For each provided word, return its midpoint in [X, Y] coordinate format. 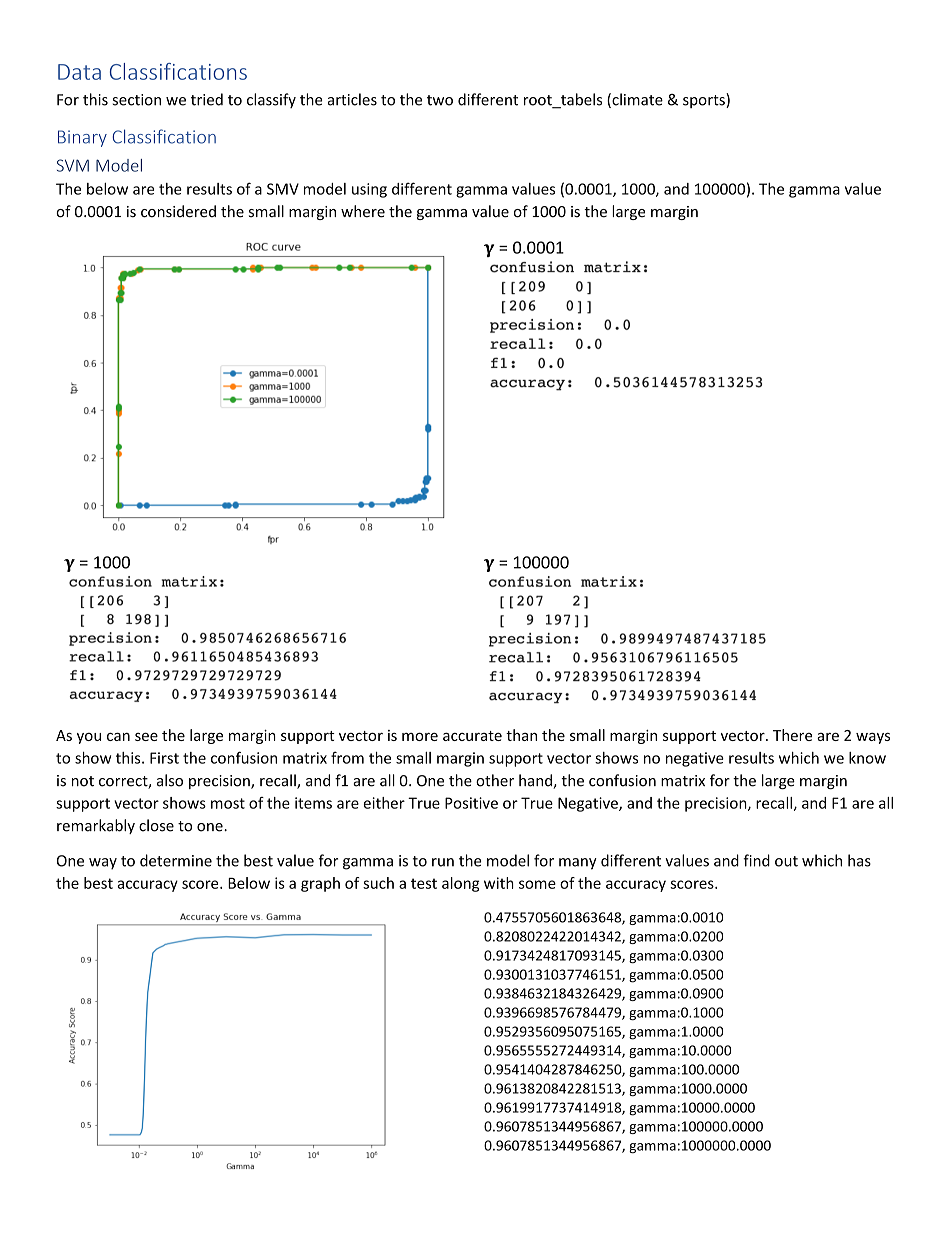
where [363, 211]
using [369, 190]
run [443, 862]
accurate [472, 736]
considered [178, 211]
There [792, 735]
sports [705, 100]
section [136, 100]
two [440, 100]
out [786, 861]
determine [176, 860]
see [146, 736]
